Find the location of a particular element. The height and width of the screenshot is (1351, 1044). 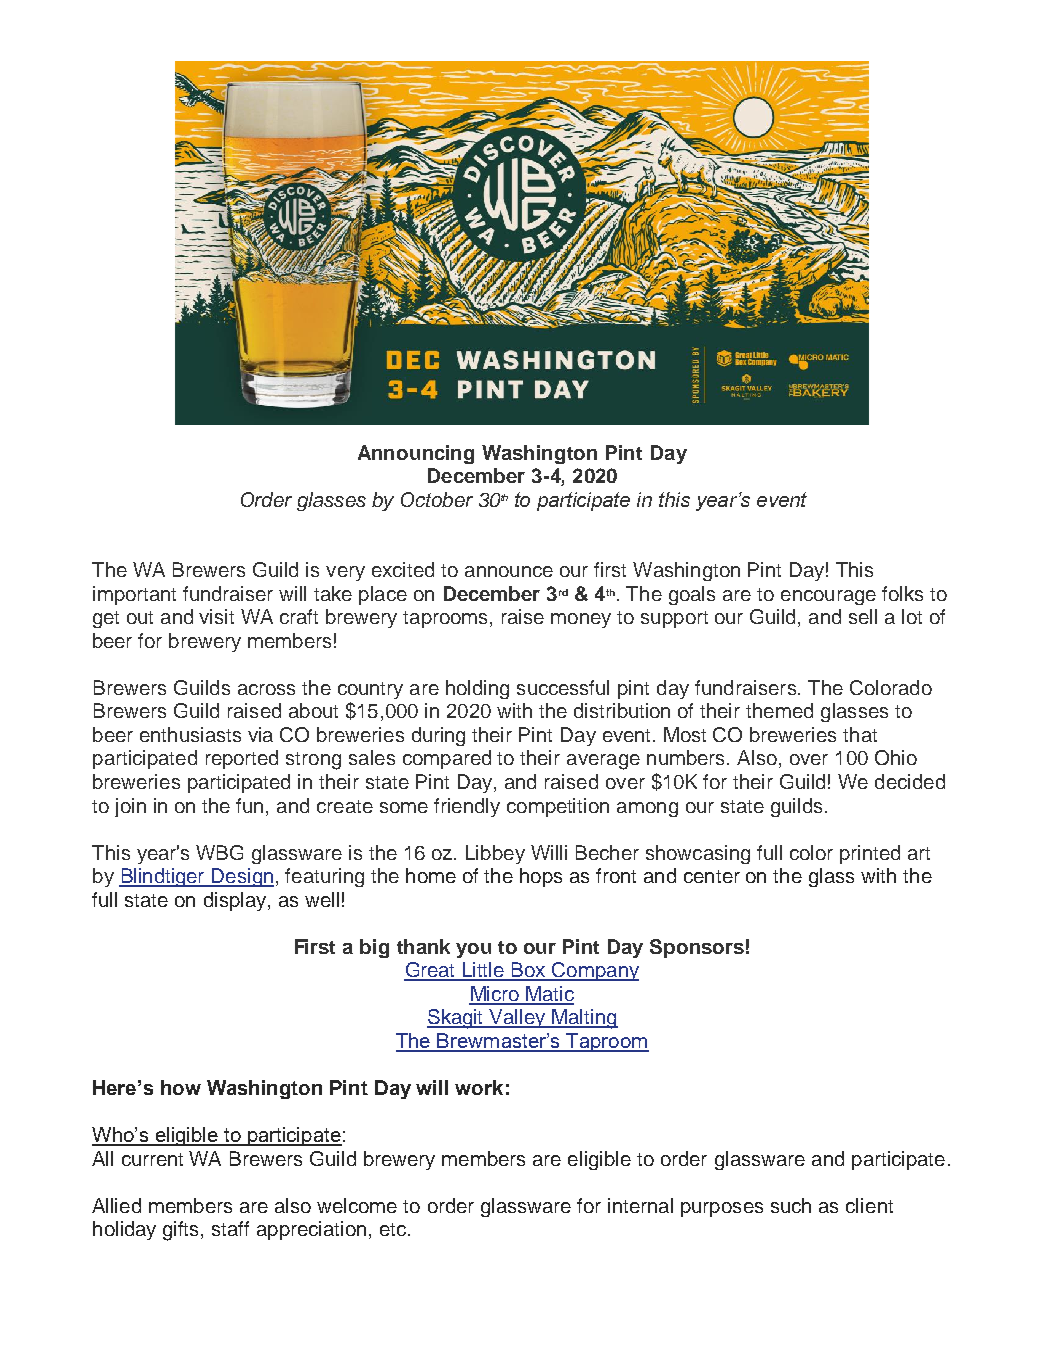

enthusiasts is located at coordinates (190, 734).
